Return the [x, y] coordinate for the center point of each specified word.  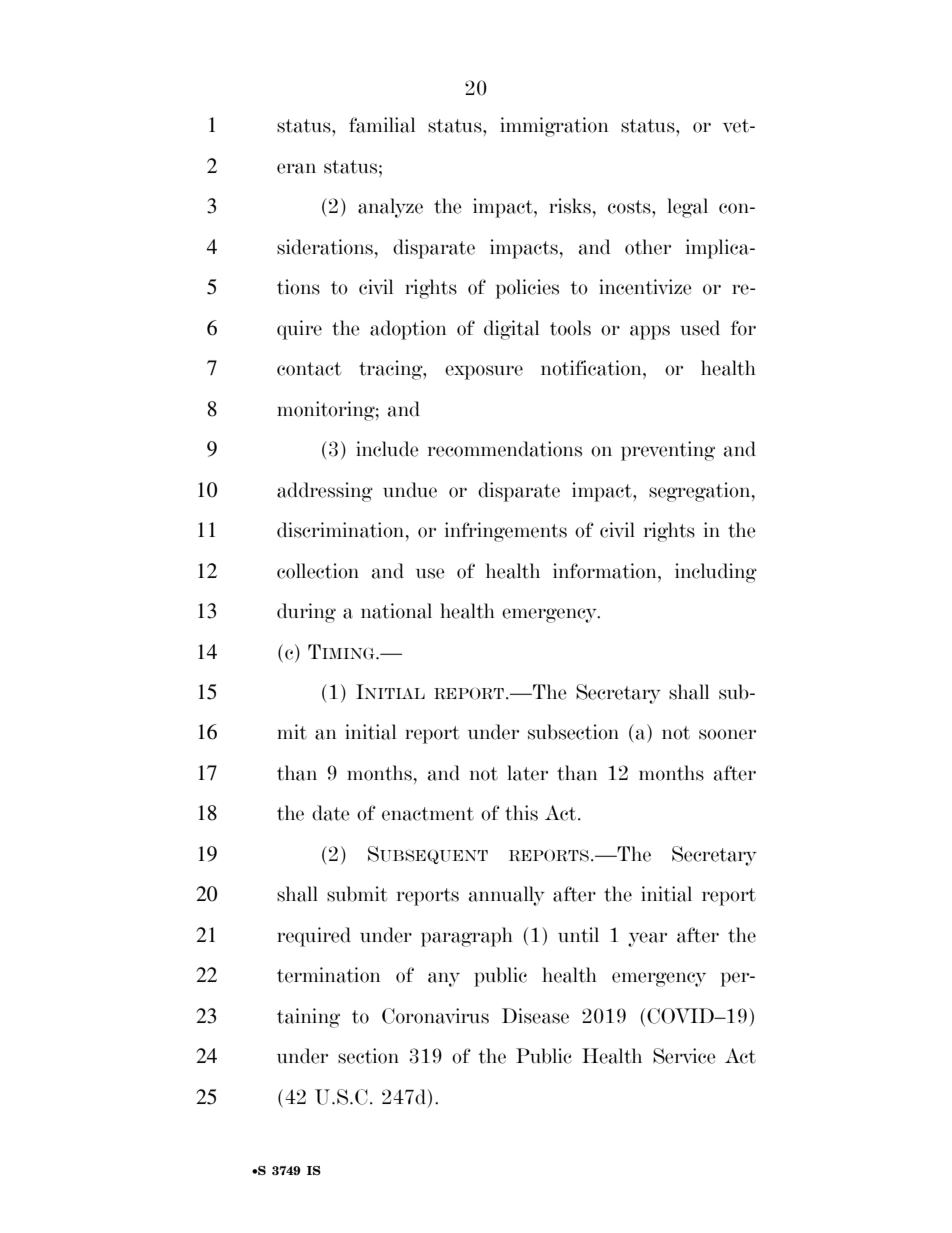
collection [318, 571]
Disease [535, 1016]
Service [684, 1056]
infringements [506, 532]
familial [382, 125]
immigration [554, 127]
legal [687, 208]
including [716, 573]
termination [329, 975]
